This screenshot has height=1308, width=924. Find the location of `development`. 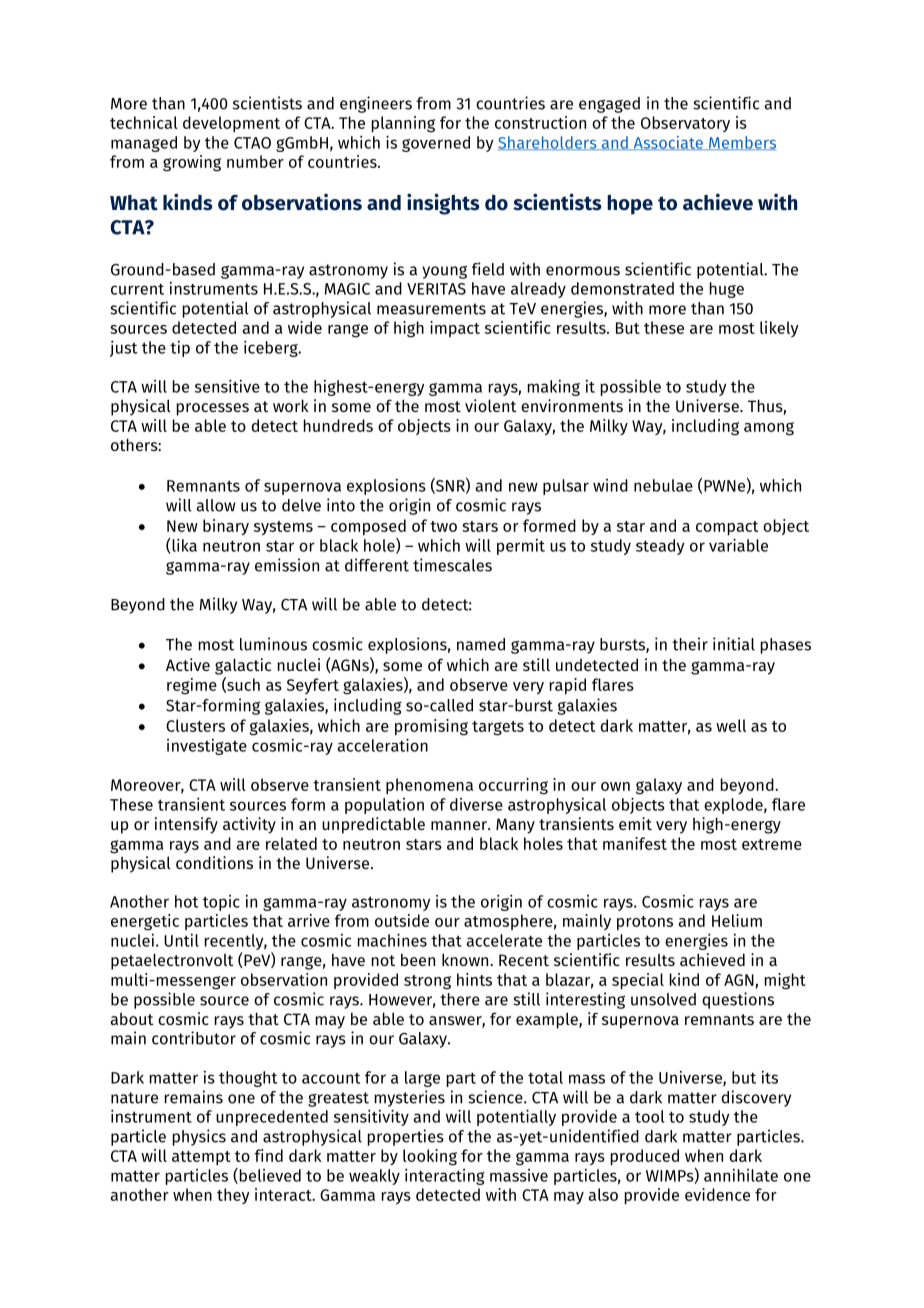

development is located at coordinates (231, 124).
